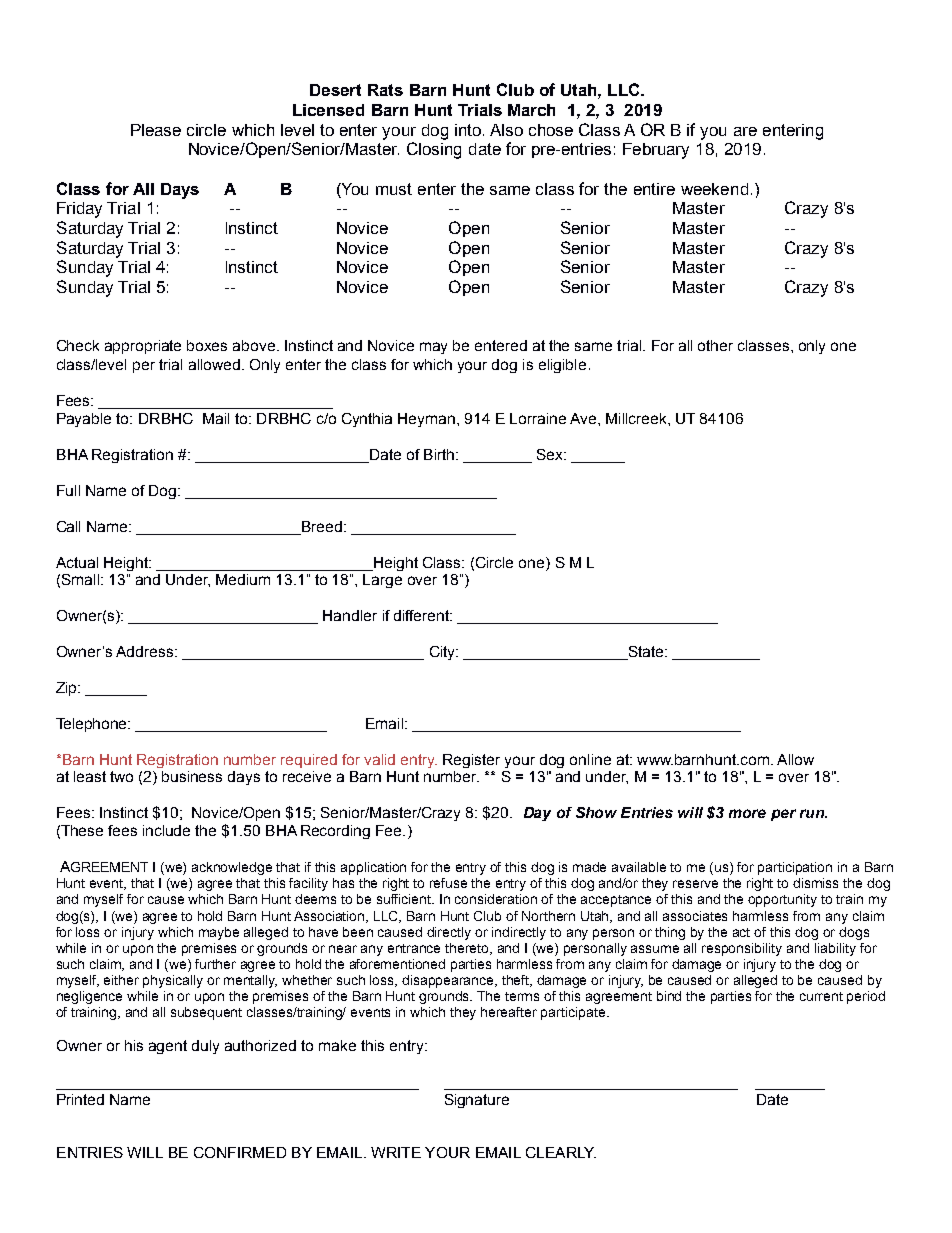  Describe the element at coordinates (156, 130) in the screenshot. I see `Please` at that location.
